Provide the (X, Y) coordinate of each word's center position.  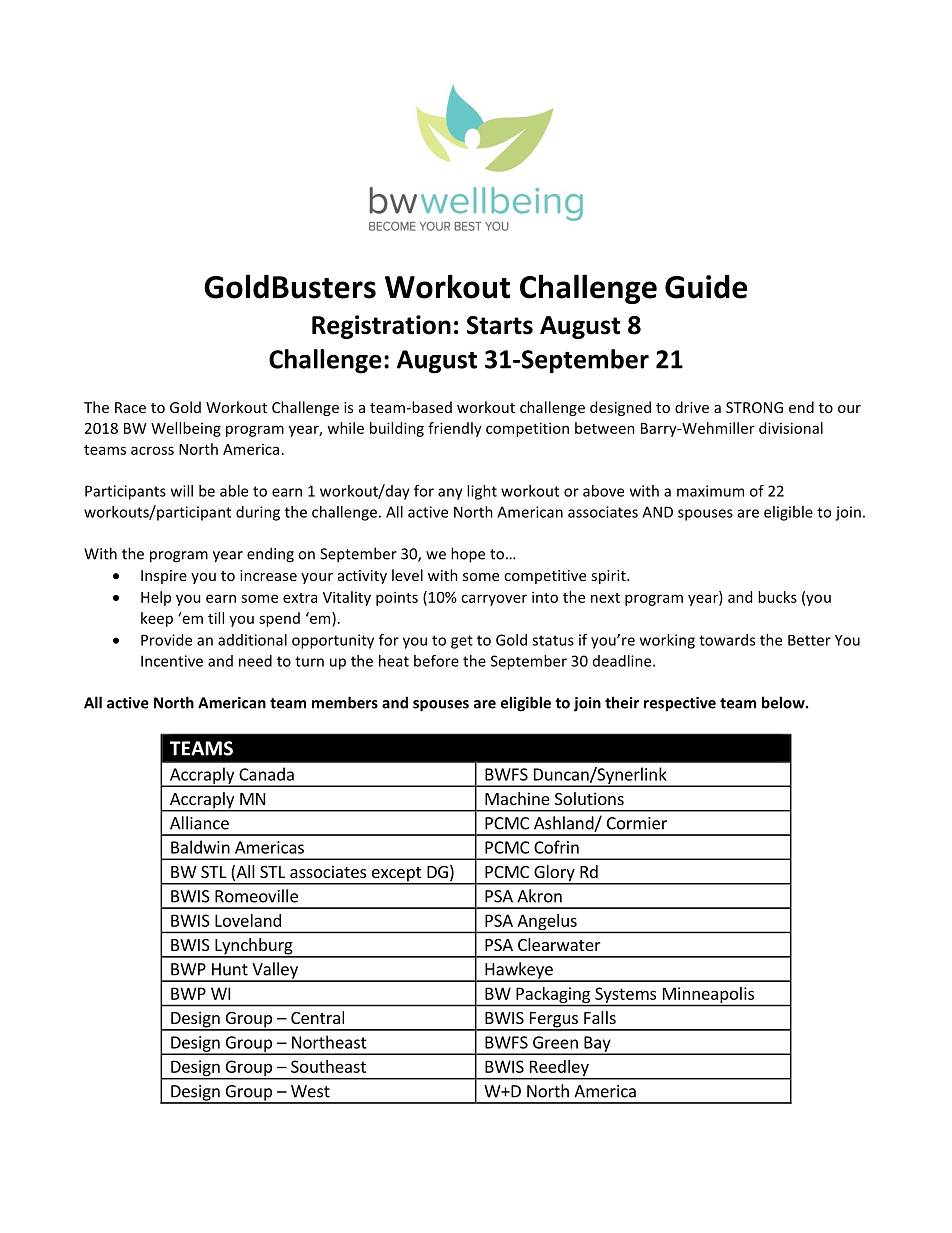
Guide (706, 286)
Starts (500, 325)
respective (680, 704)
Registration (381, 327)
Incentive (172, 661)
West (310, 1091)
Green (555, 1042)
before (436, 661)
